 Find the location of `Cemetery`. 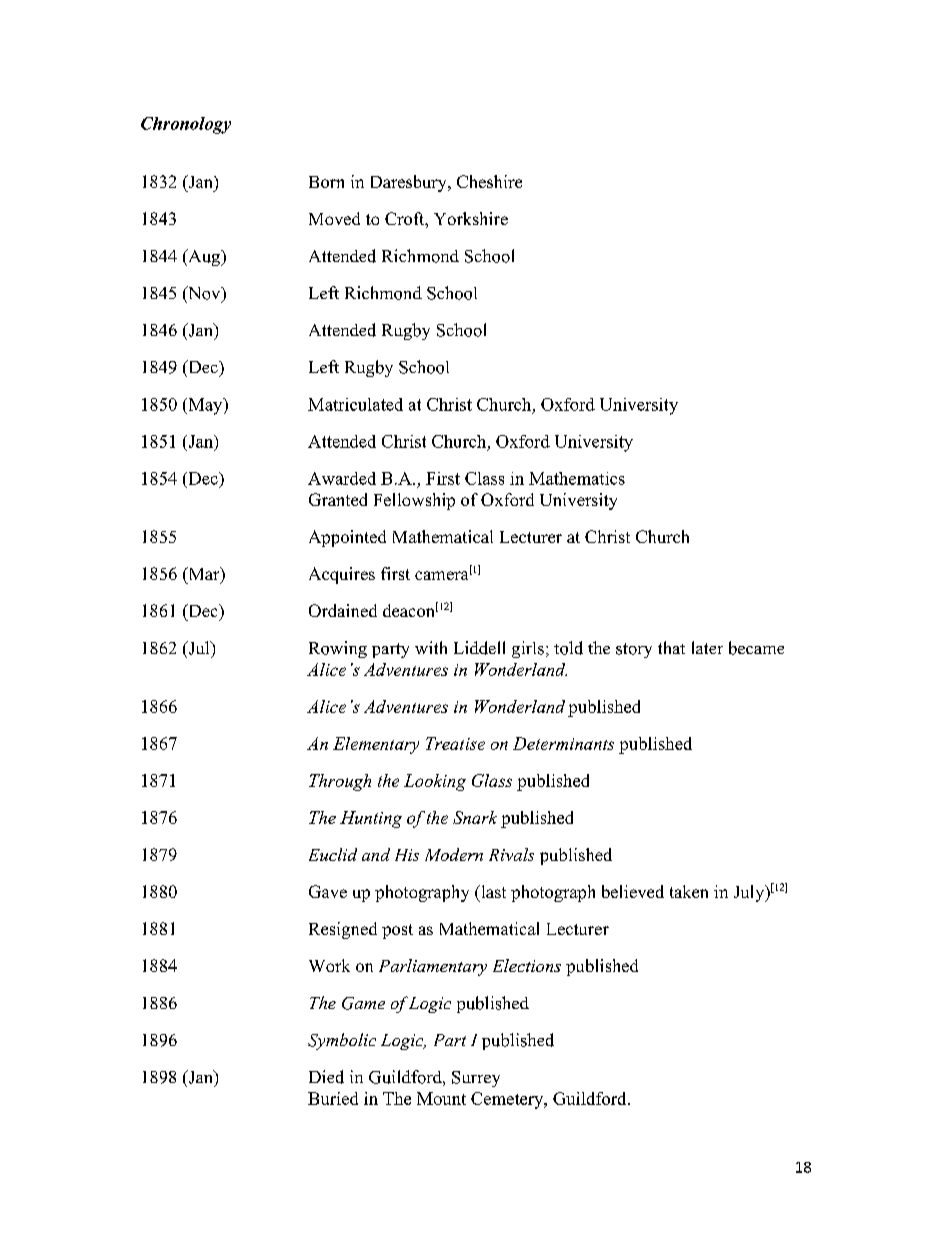

Cemetery is located at coordinates (508, 1100).
